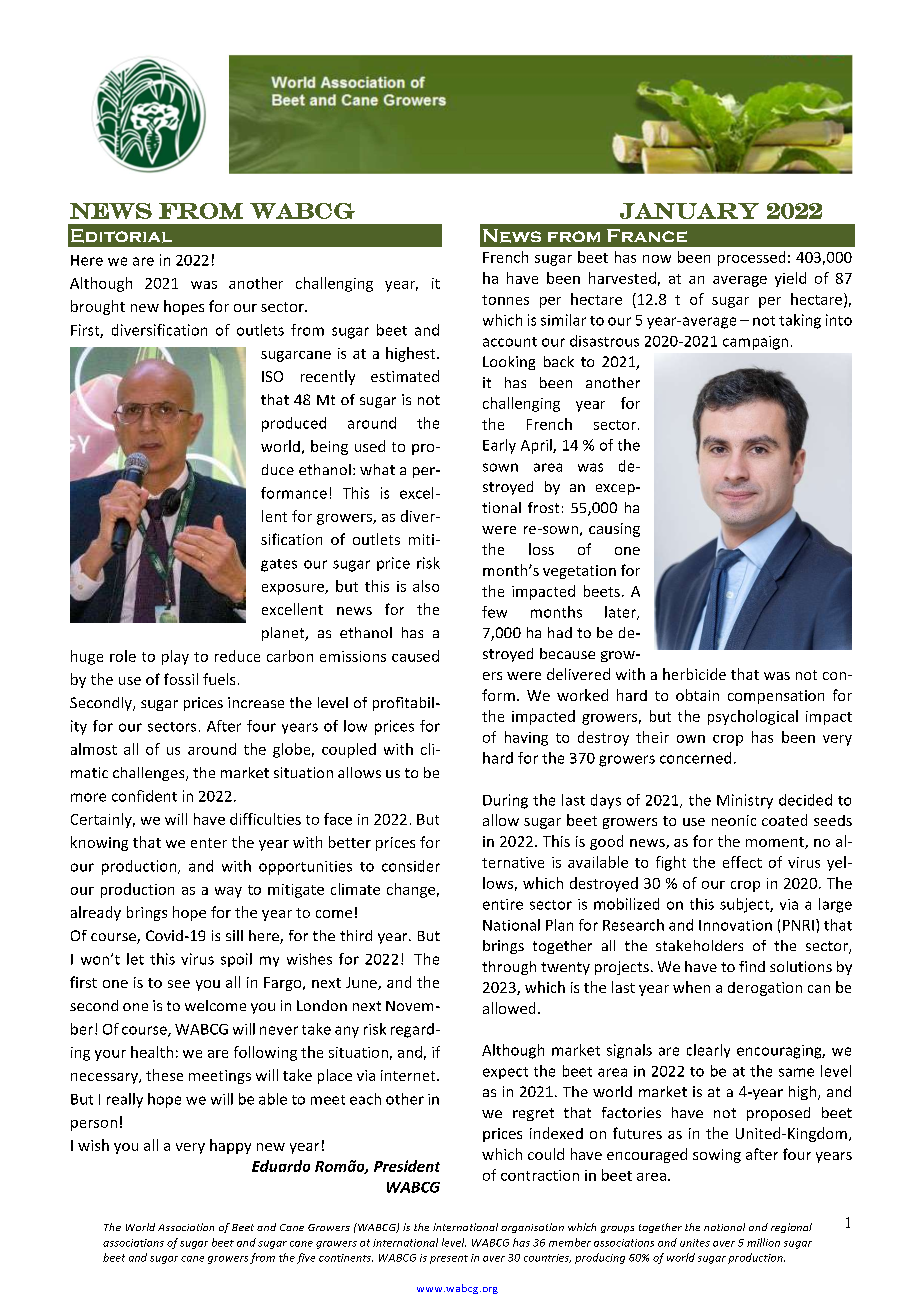 The width and height of the screenshot is (924, 1308). What do you see at coordinates (526, 738) in the screenshot?
I see `having` at bounding box center [526, 738].
